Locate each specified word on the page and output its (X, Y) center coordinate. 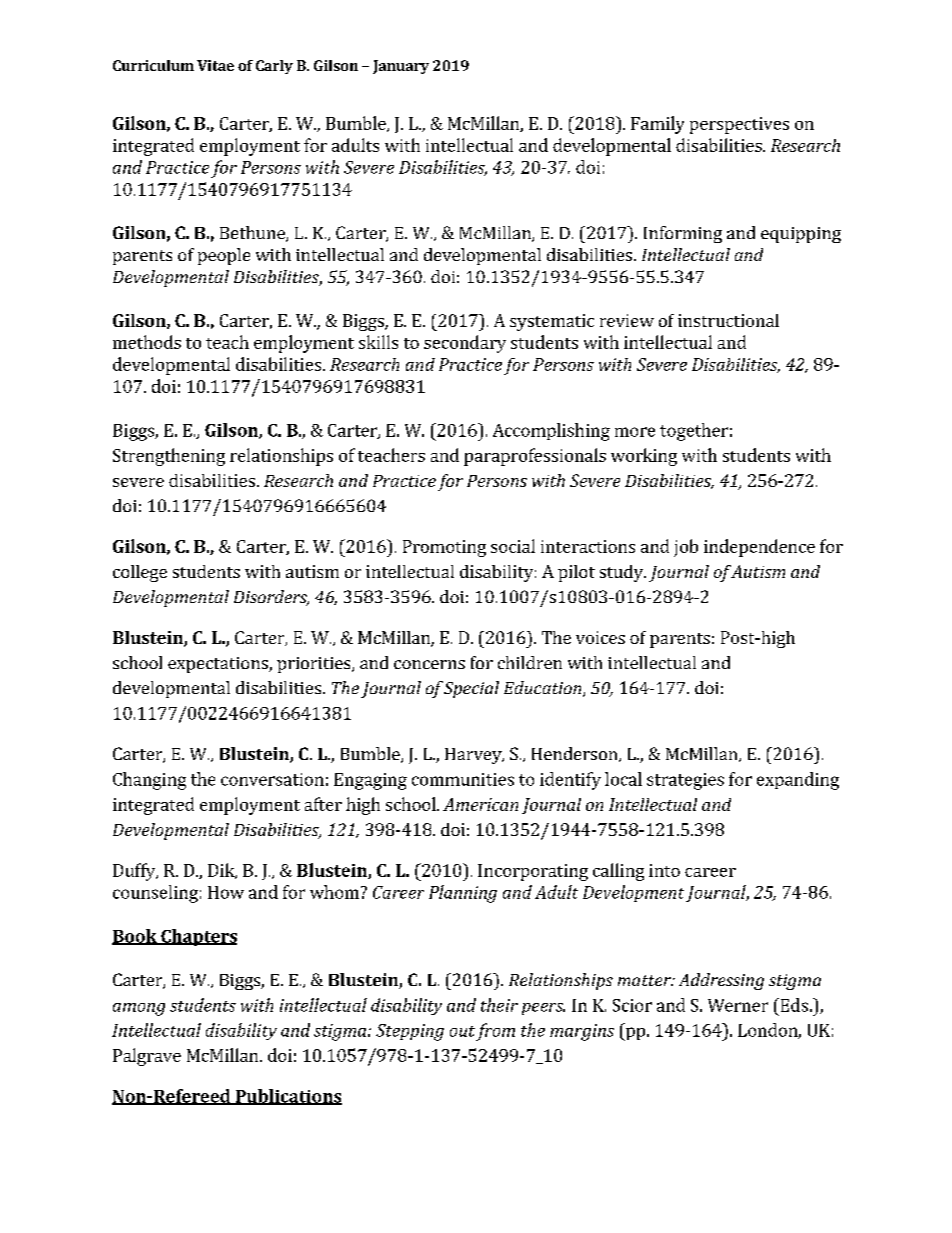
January (401, 67)
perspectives (739, 125)
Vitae (215, 65)
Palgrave (147, 1057)
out (462, 1031)
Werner (738, 1005)
